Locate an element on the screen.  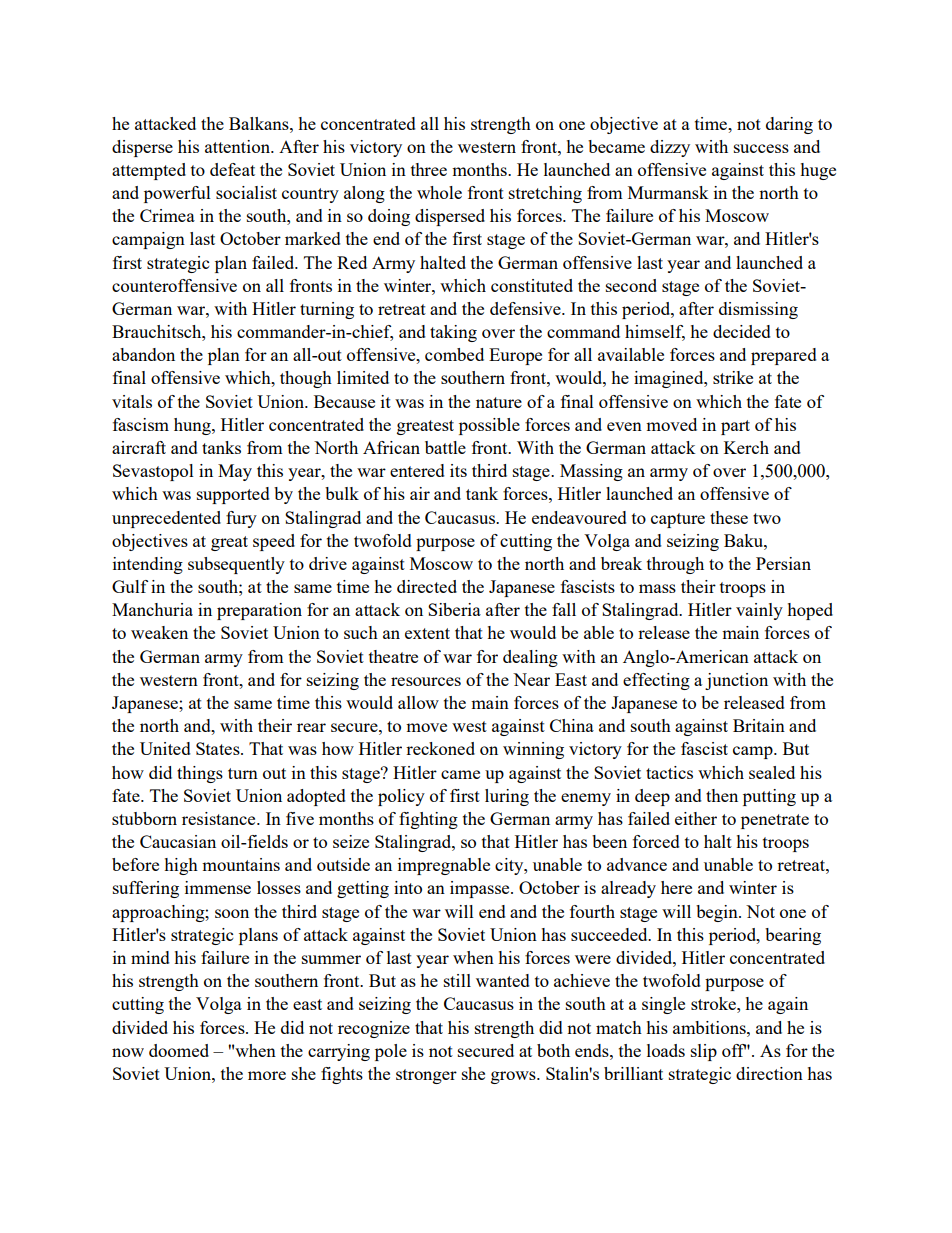
vainly is located at coordinates (759, 611).
